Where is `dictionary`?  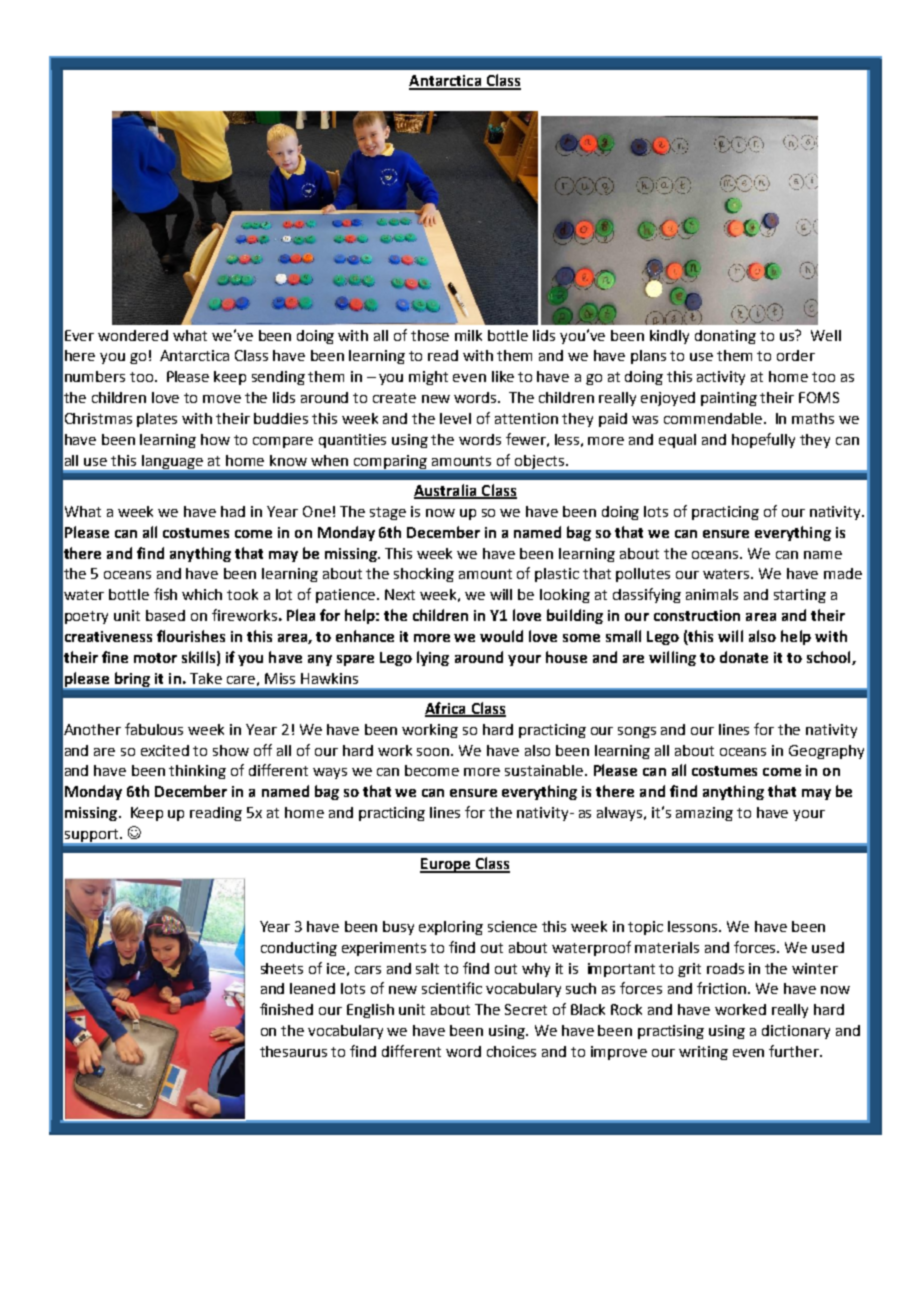
dictionary is located at coordinates (796, 1032).
